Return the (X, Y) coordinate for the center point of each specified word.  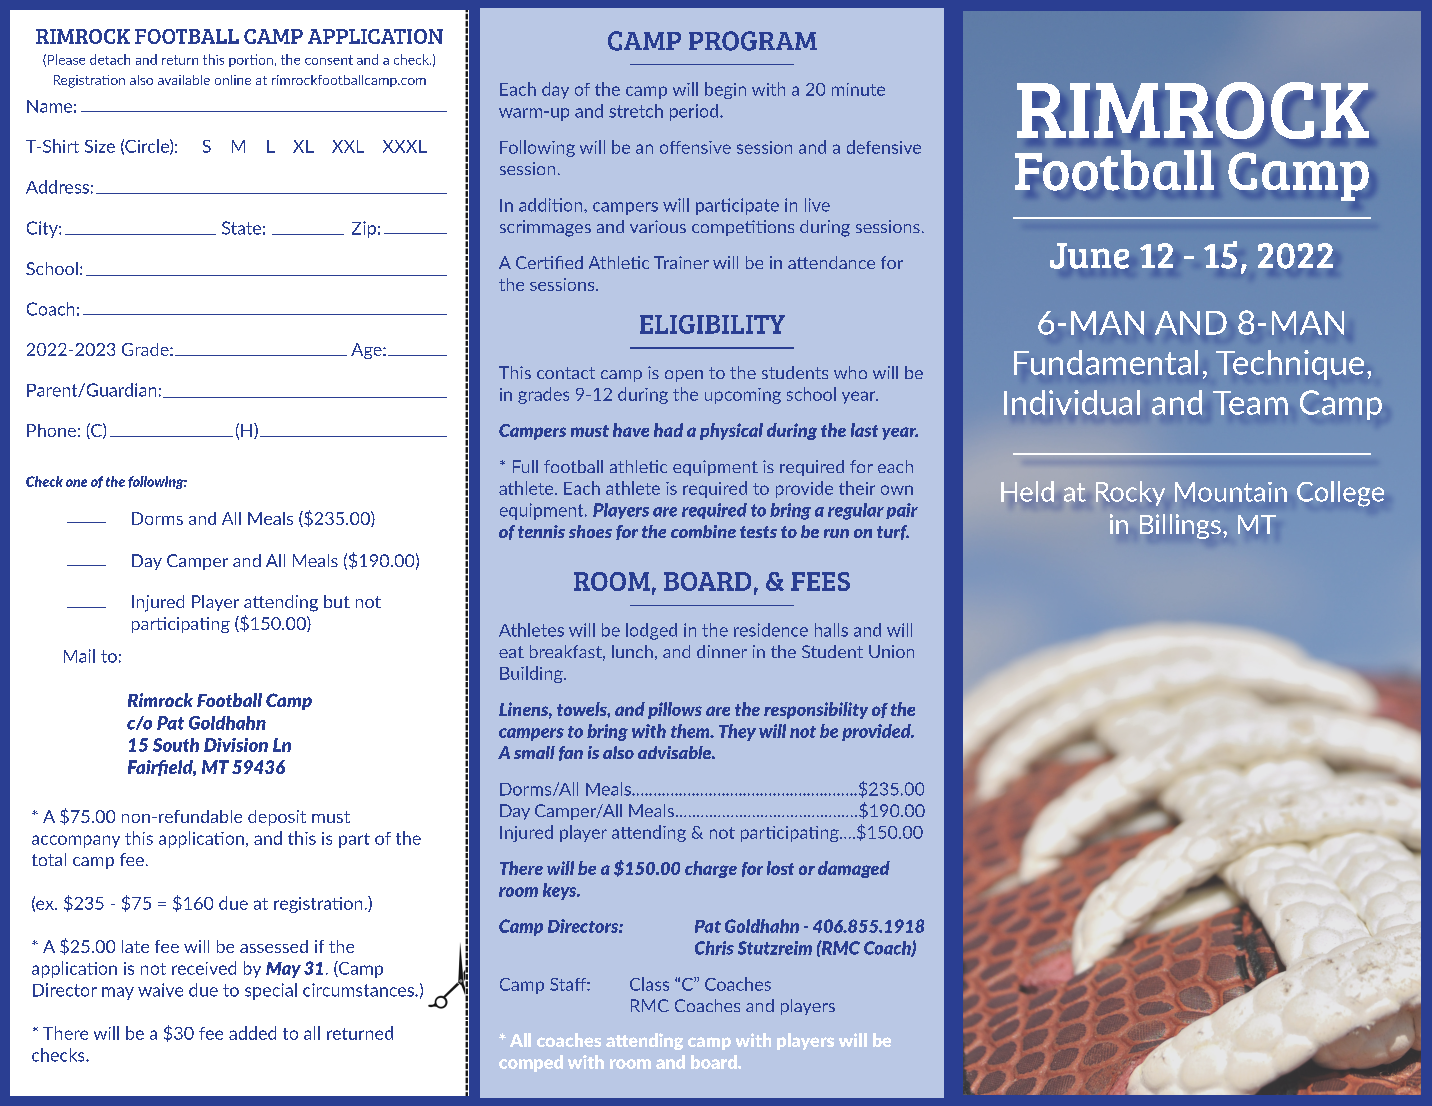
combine (703, 531)
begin (725, 90)
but (337, 601)
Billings (1180, 526)
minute (858, 89)
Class (649, 984)
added (252, 1033)
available (184, 80)
